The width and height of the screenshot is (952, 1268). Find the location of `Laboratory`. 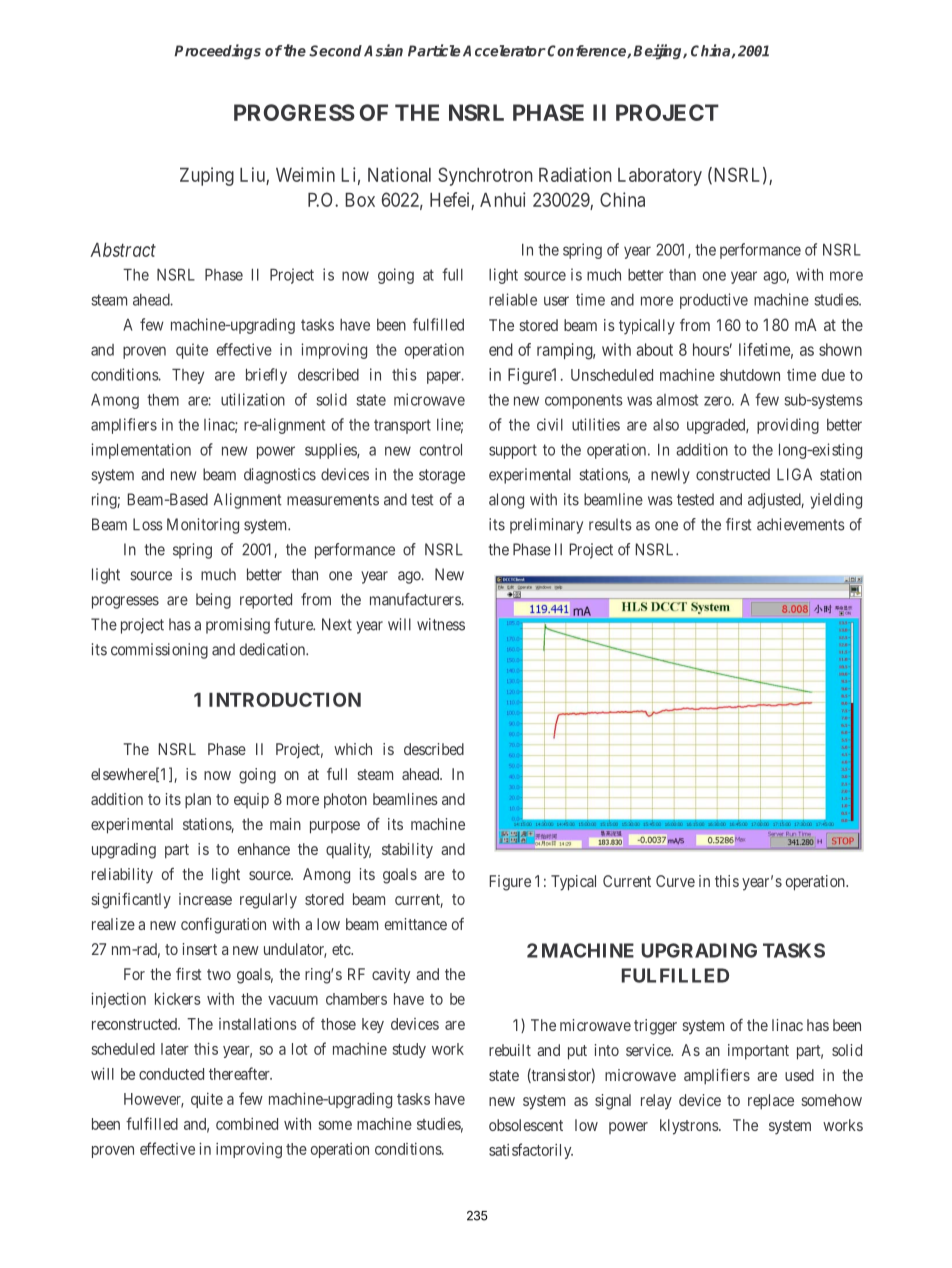

Laboratory is located at coordinates (660, 177).
